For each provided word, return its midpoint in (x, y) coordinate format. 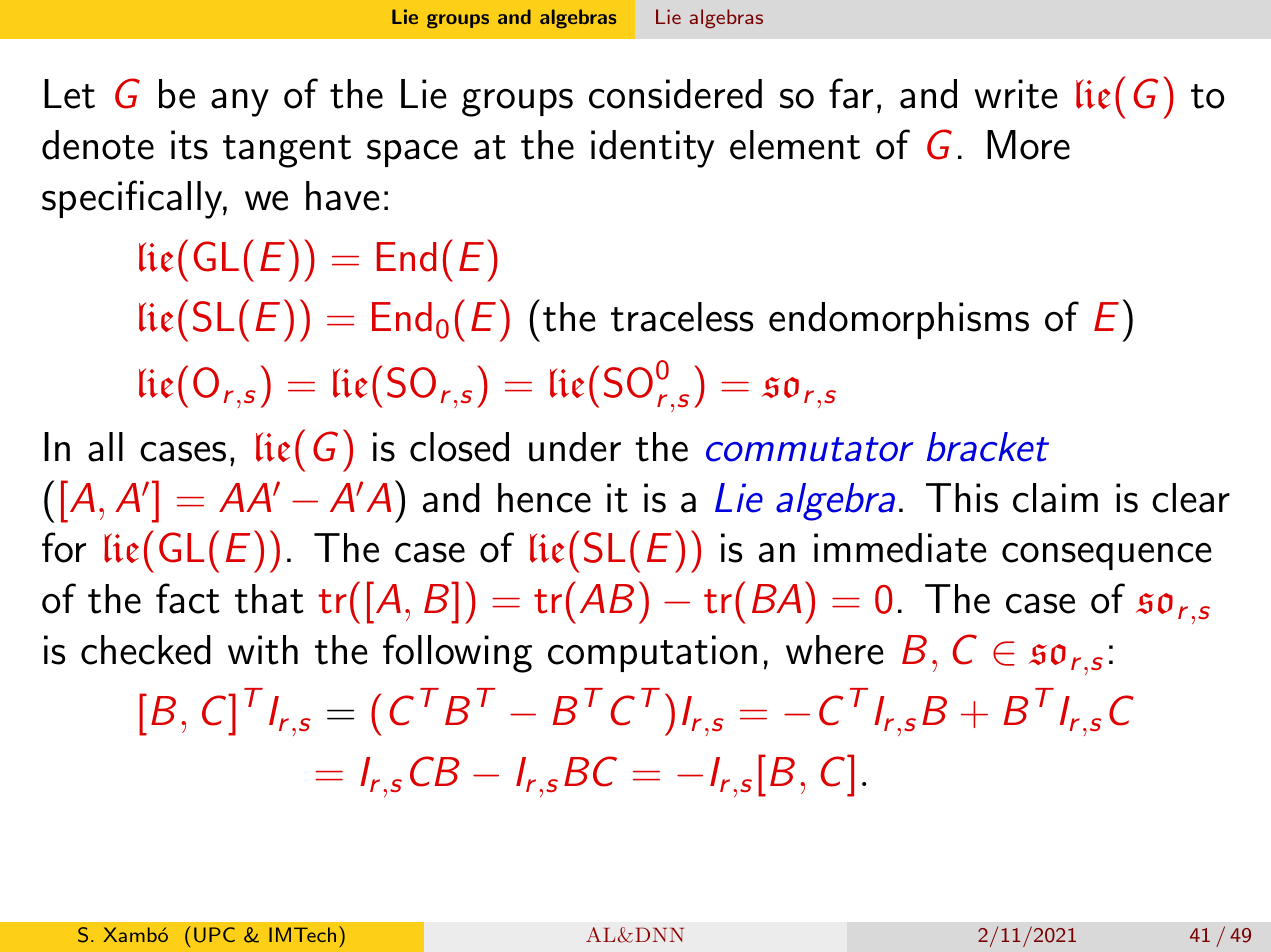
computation (652, 653)
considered (675, 94)
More (1028, 145)
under (575, 447)
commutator (809, 449)
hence (544, 498)
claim (1055, 498)
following (457, 653)
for (64, 547)
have (343, 196)
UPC (214, 935)
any (240, 103)
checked (146, 650)
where (835, 650)
